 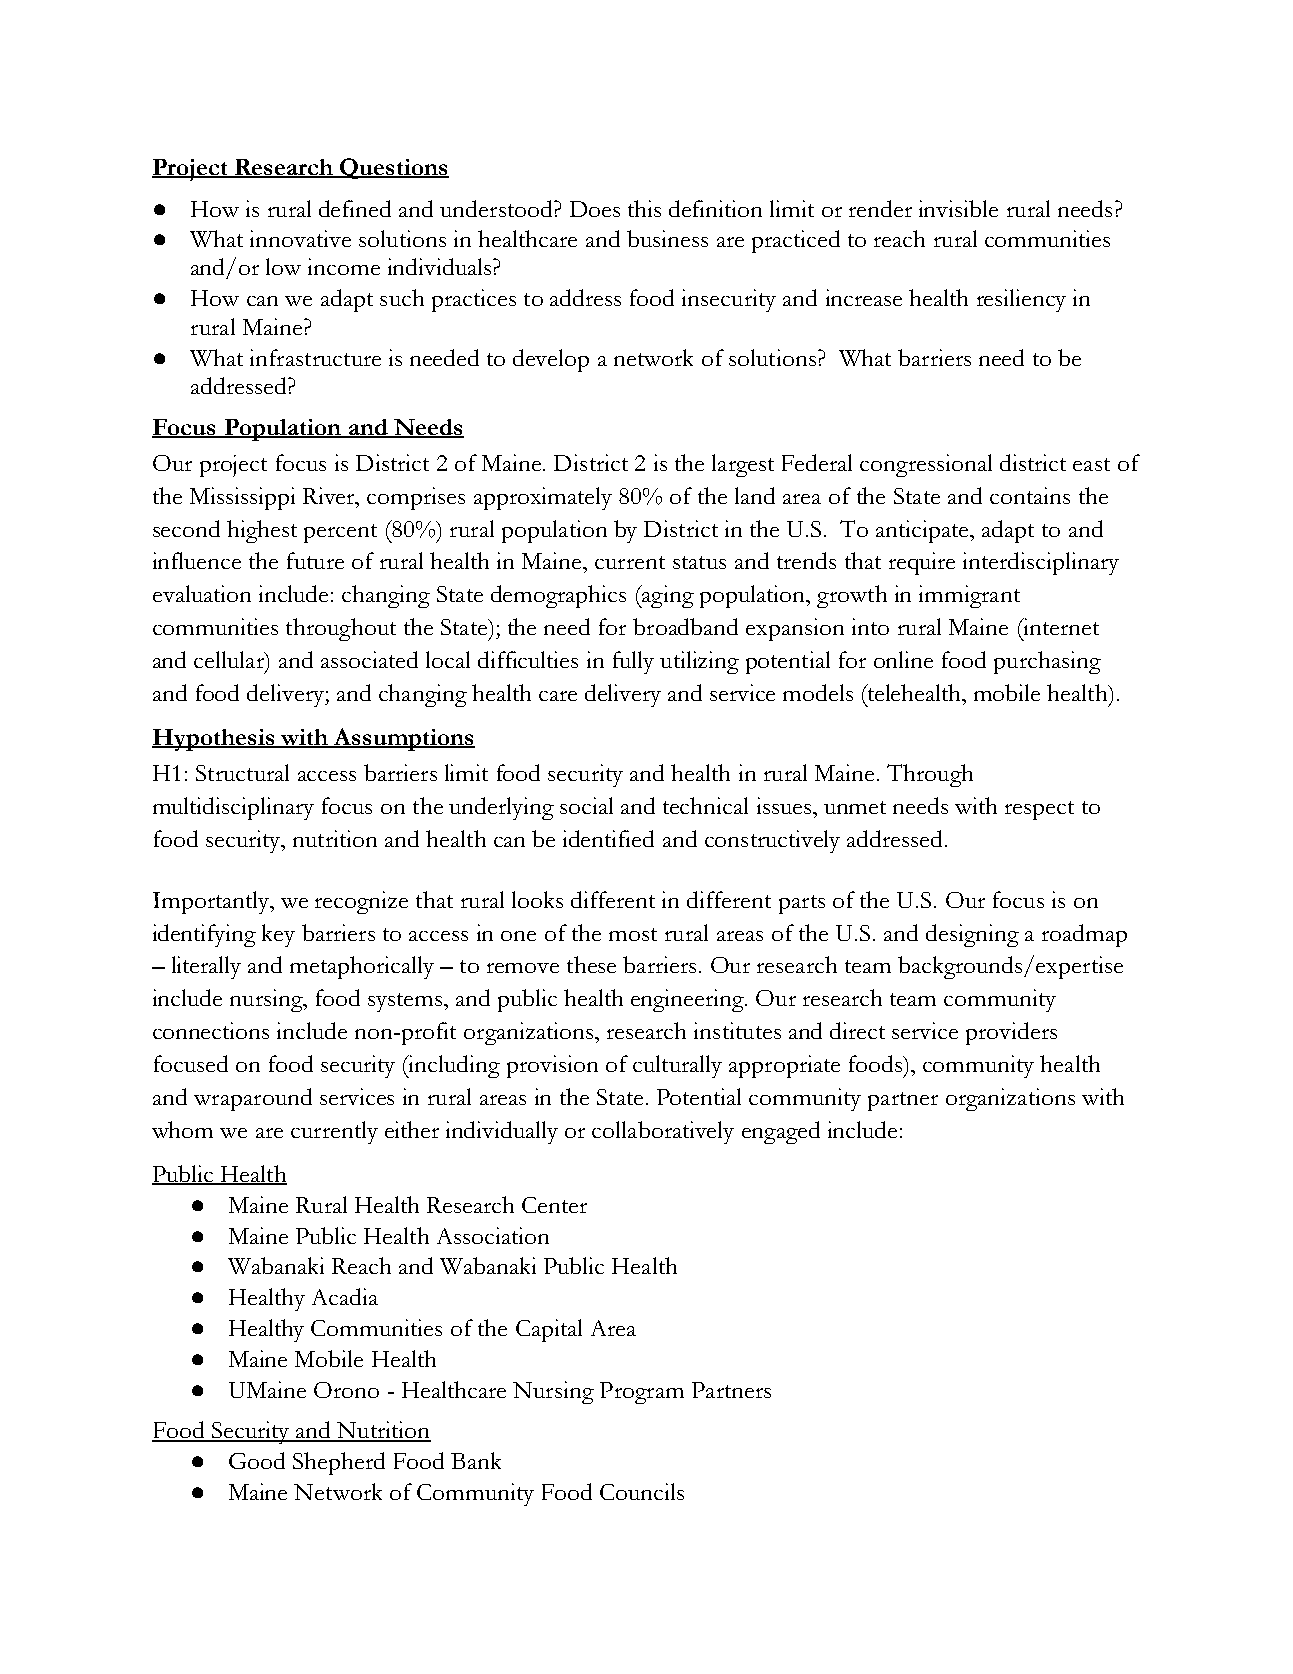 I want to click on Good, so click(x=257, y=1460).
